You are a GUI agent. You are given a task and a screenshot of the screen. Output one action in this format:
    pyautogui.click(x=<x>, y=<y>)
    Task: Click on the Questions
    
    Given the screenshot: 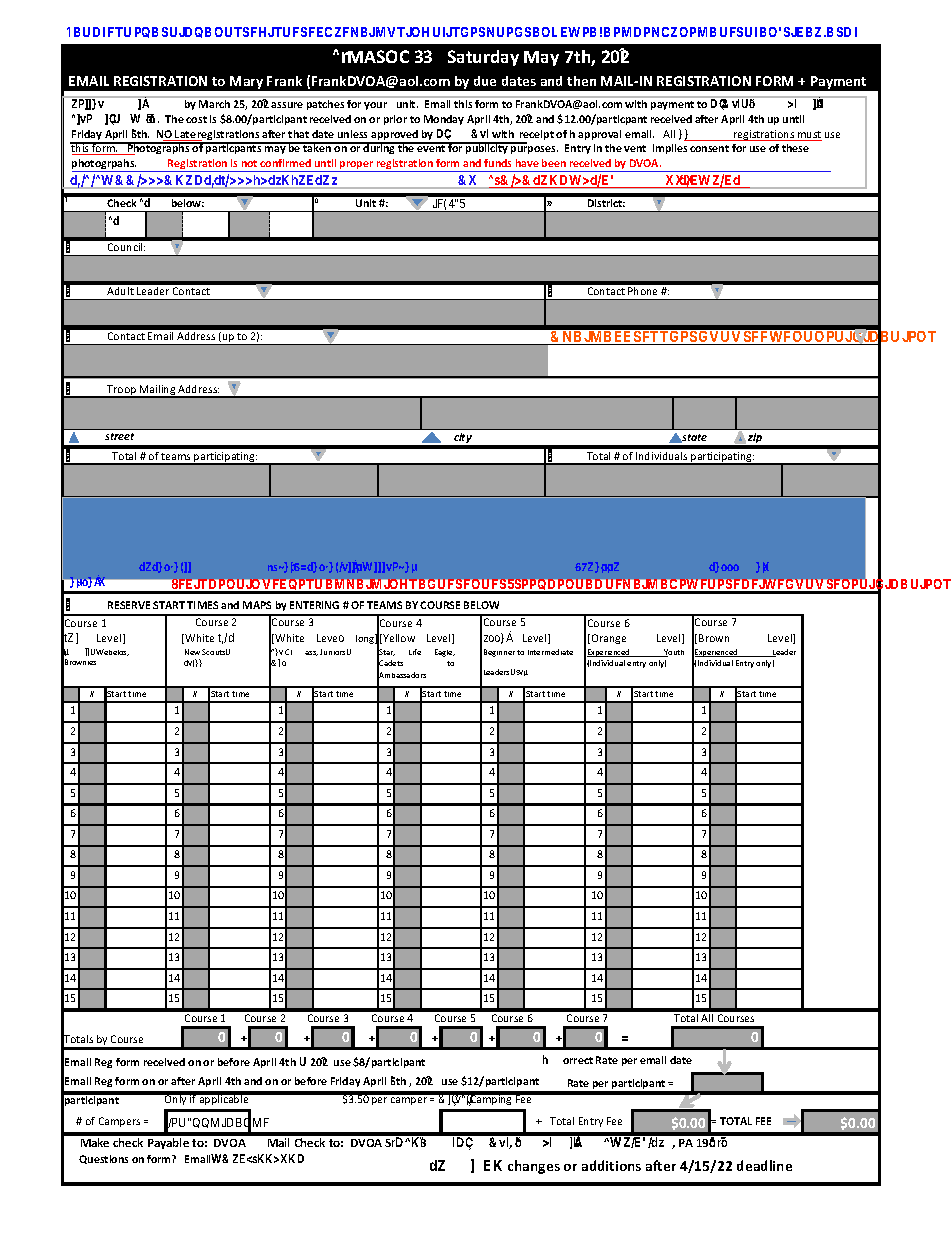 What is the action you would take?
    pyautogui.click(x=103, y=1159)
